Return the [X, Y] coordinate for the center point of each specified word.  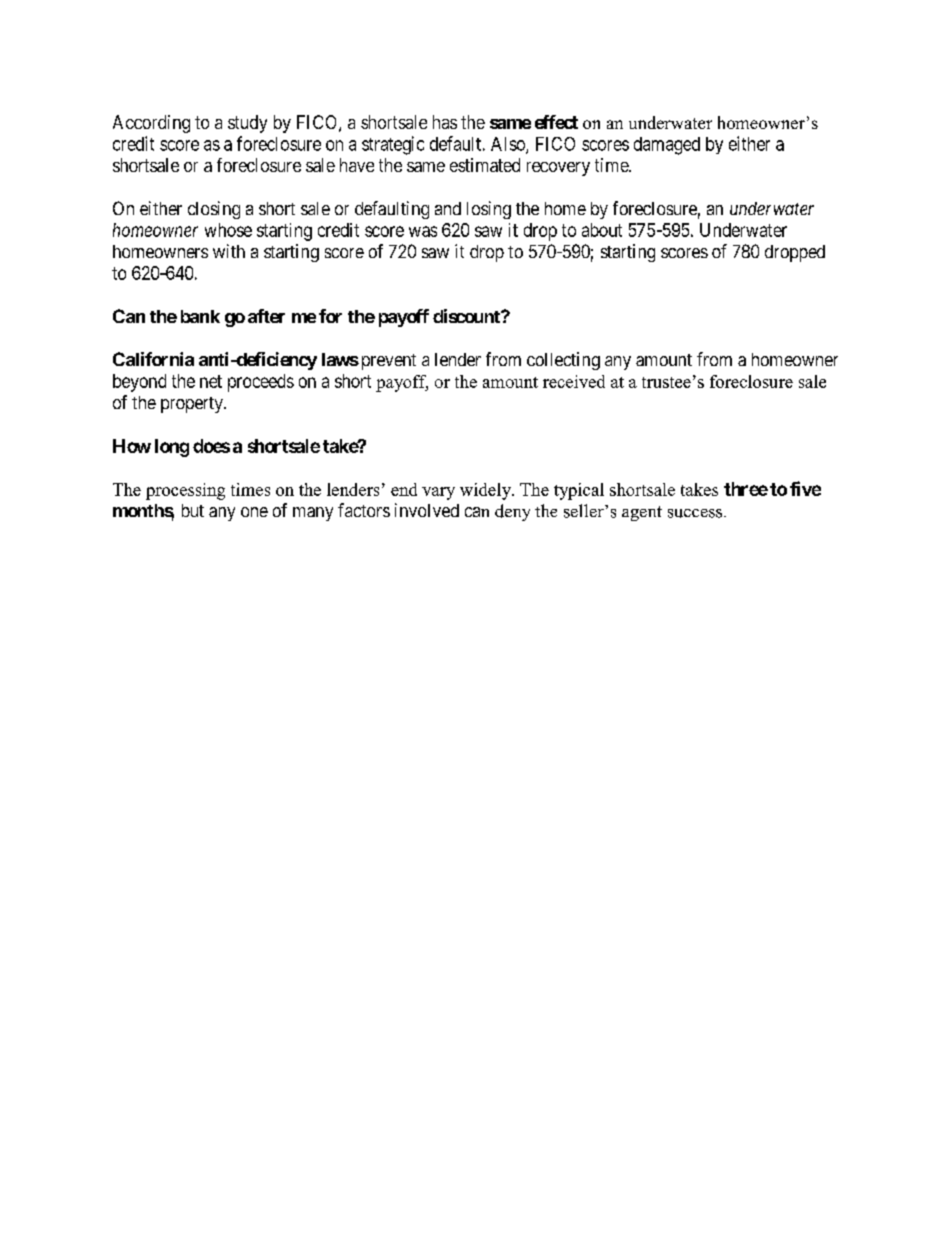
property [193, 405]
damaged [667, 146]
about [602, 230]
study [247, 124]
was [423, 231]
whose [228, 230]
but [193, 510]
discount [467, 316]
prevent [387, 362]
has [445, 122]
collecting [563, 361]
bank [200, 316]
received [574, 381]
